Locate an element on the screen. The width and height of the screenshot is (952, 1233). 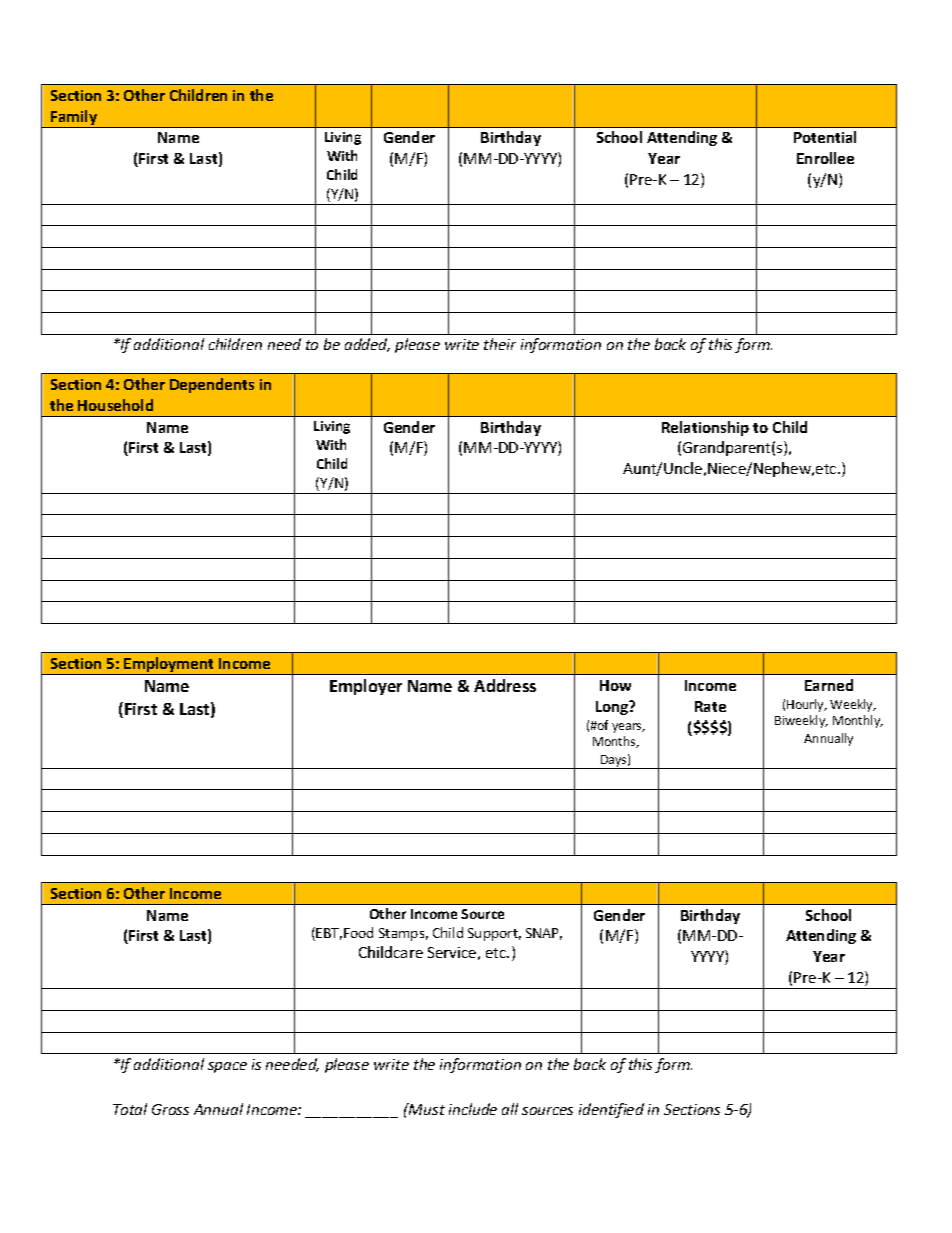
identified is located at coordinates (611, 1110).
